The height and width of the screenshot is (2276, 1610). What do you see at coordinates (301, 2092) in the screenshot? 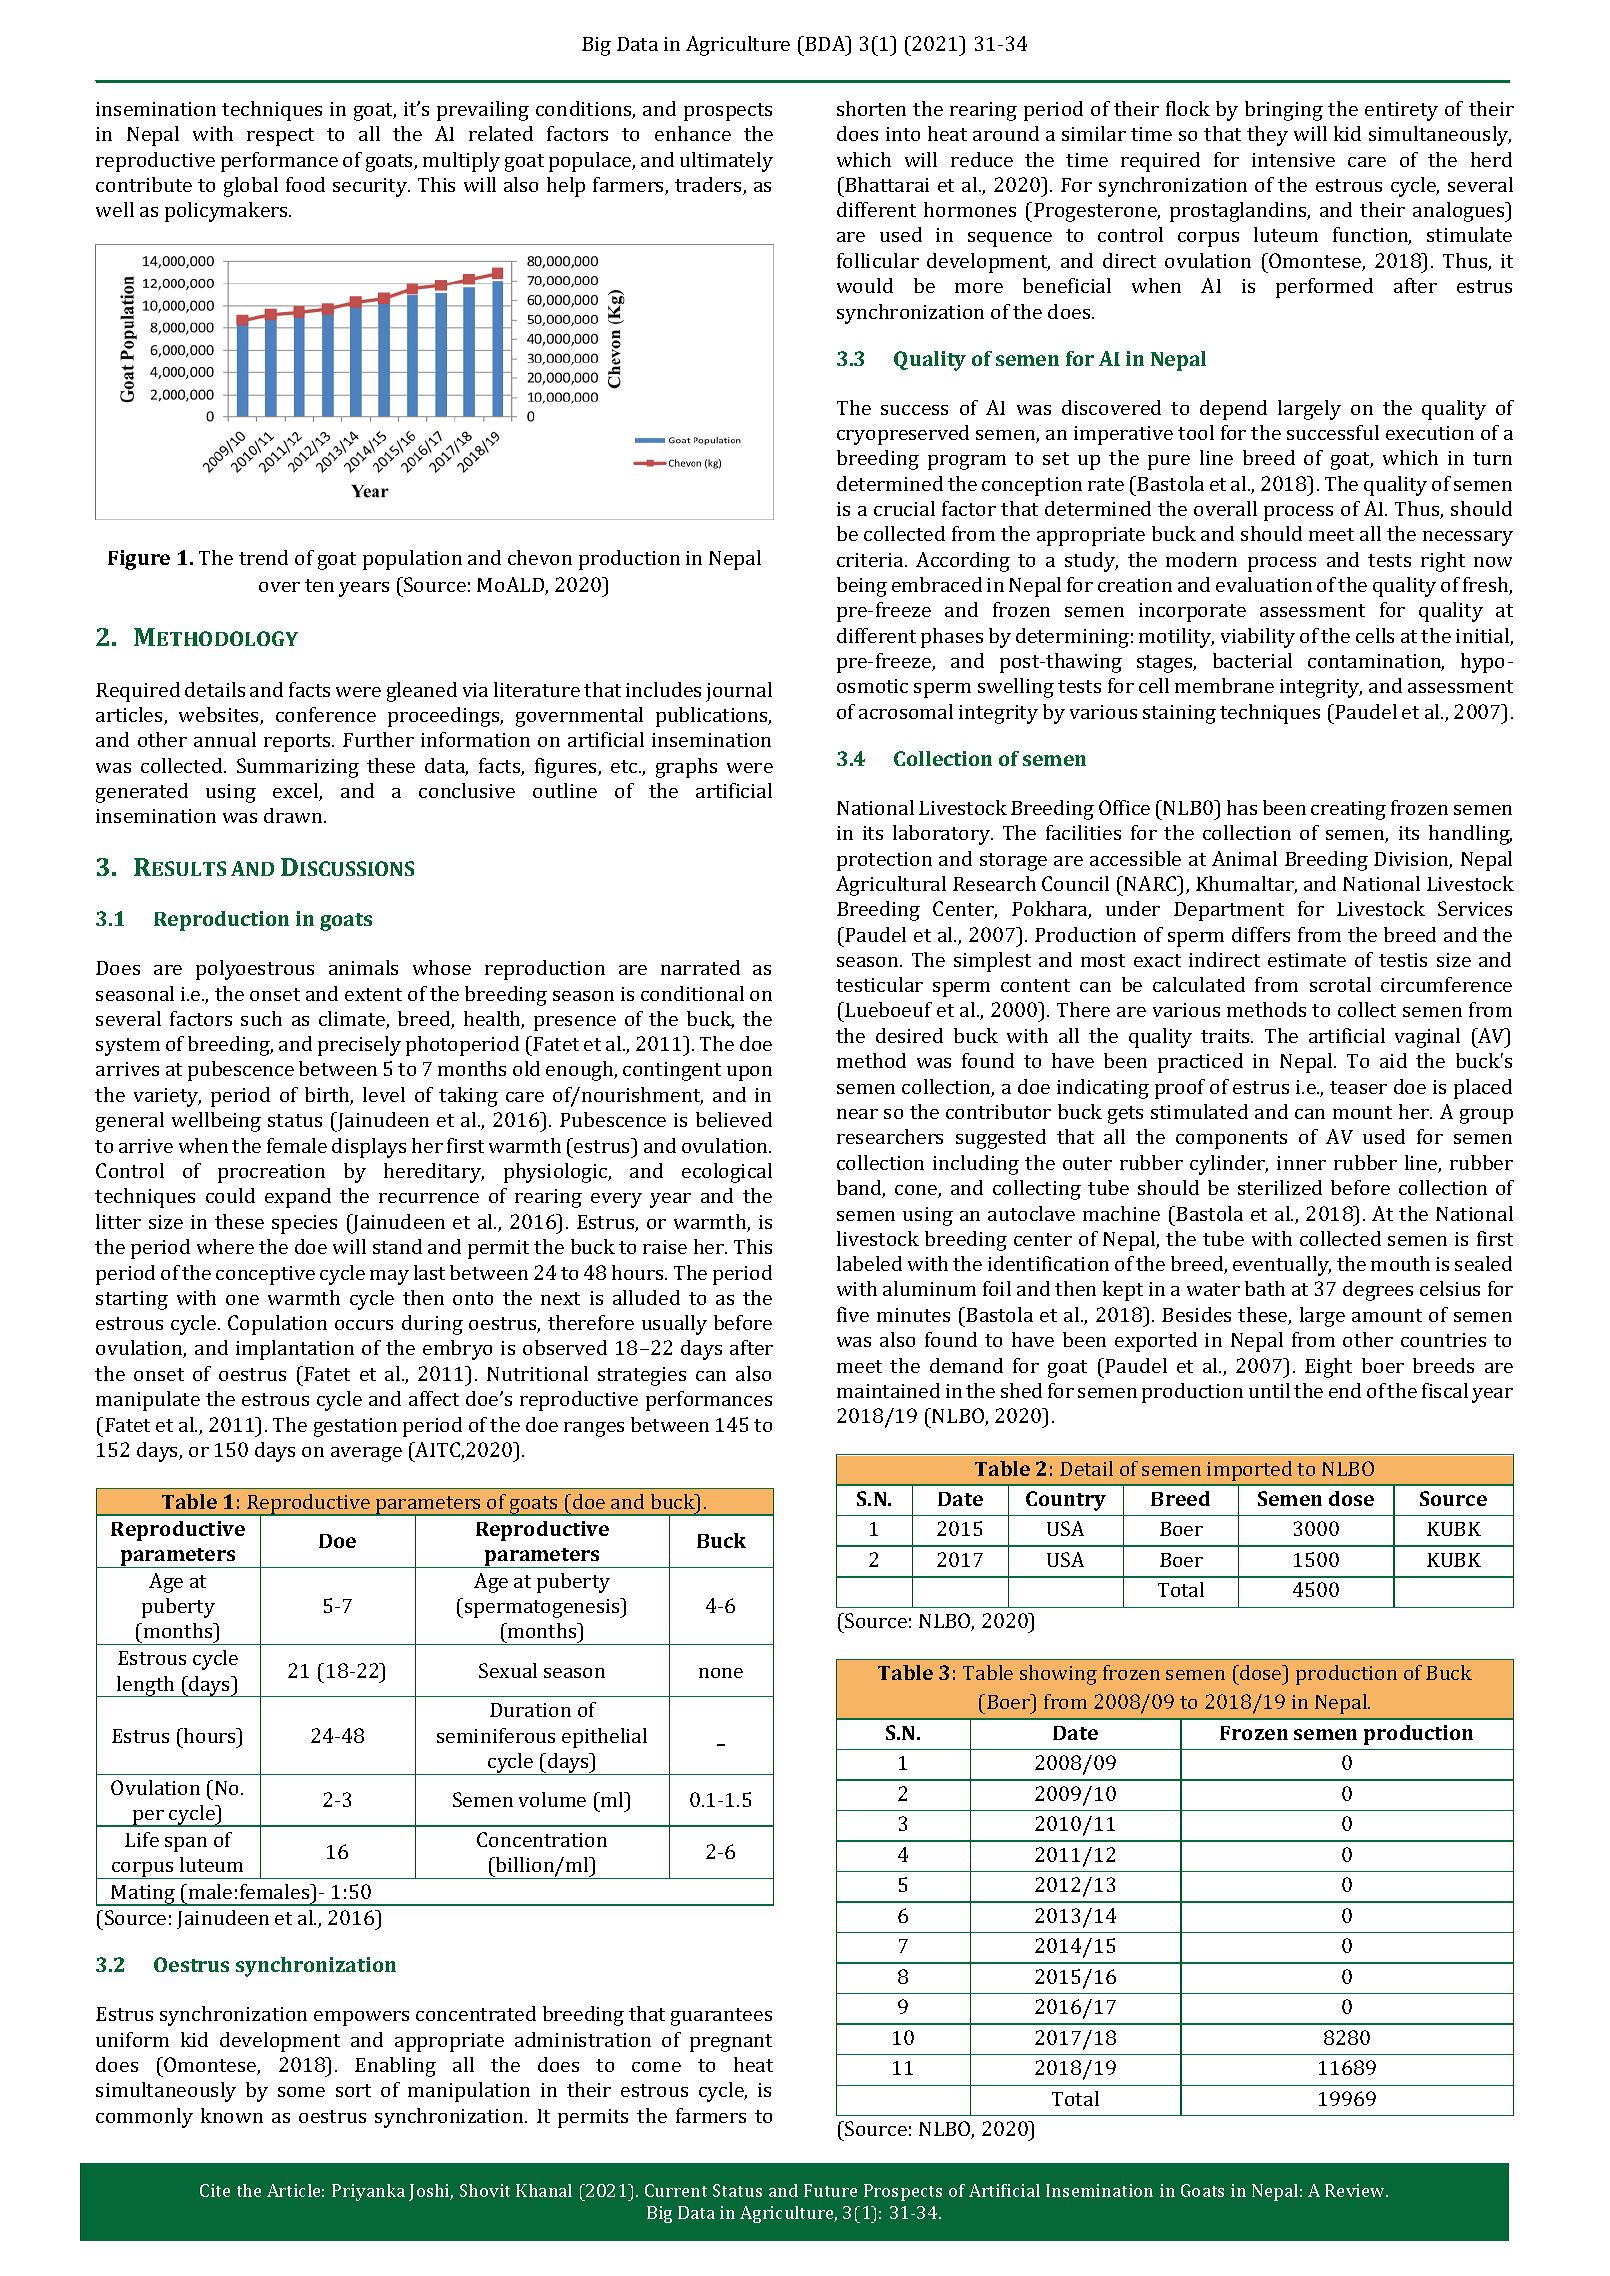
I see `some` at bounding box center [301, 2092].
